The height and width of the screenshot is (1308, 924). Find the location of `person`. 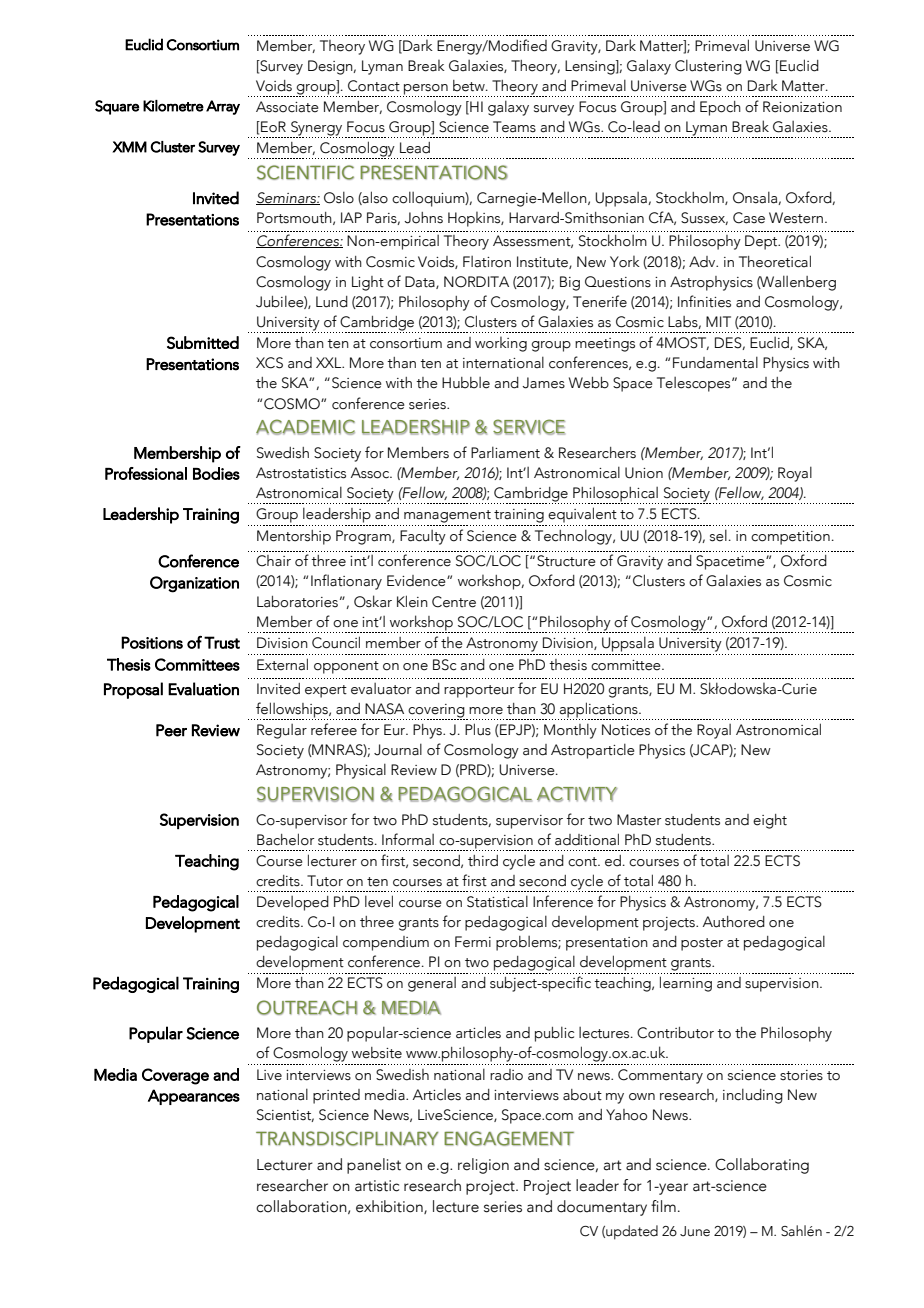

person is located at coordinates (426, 90).
